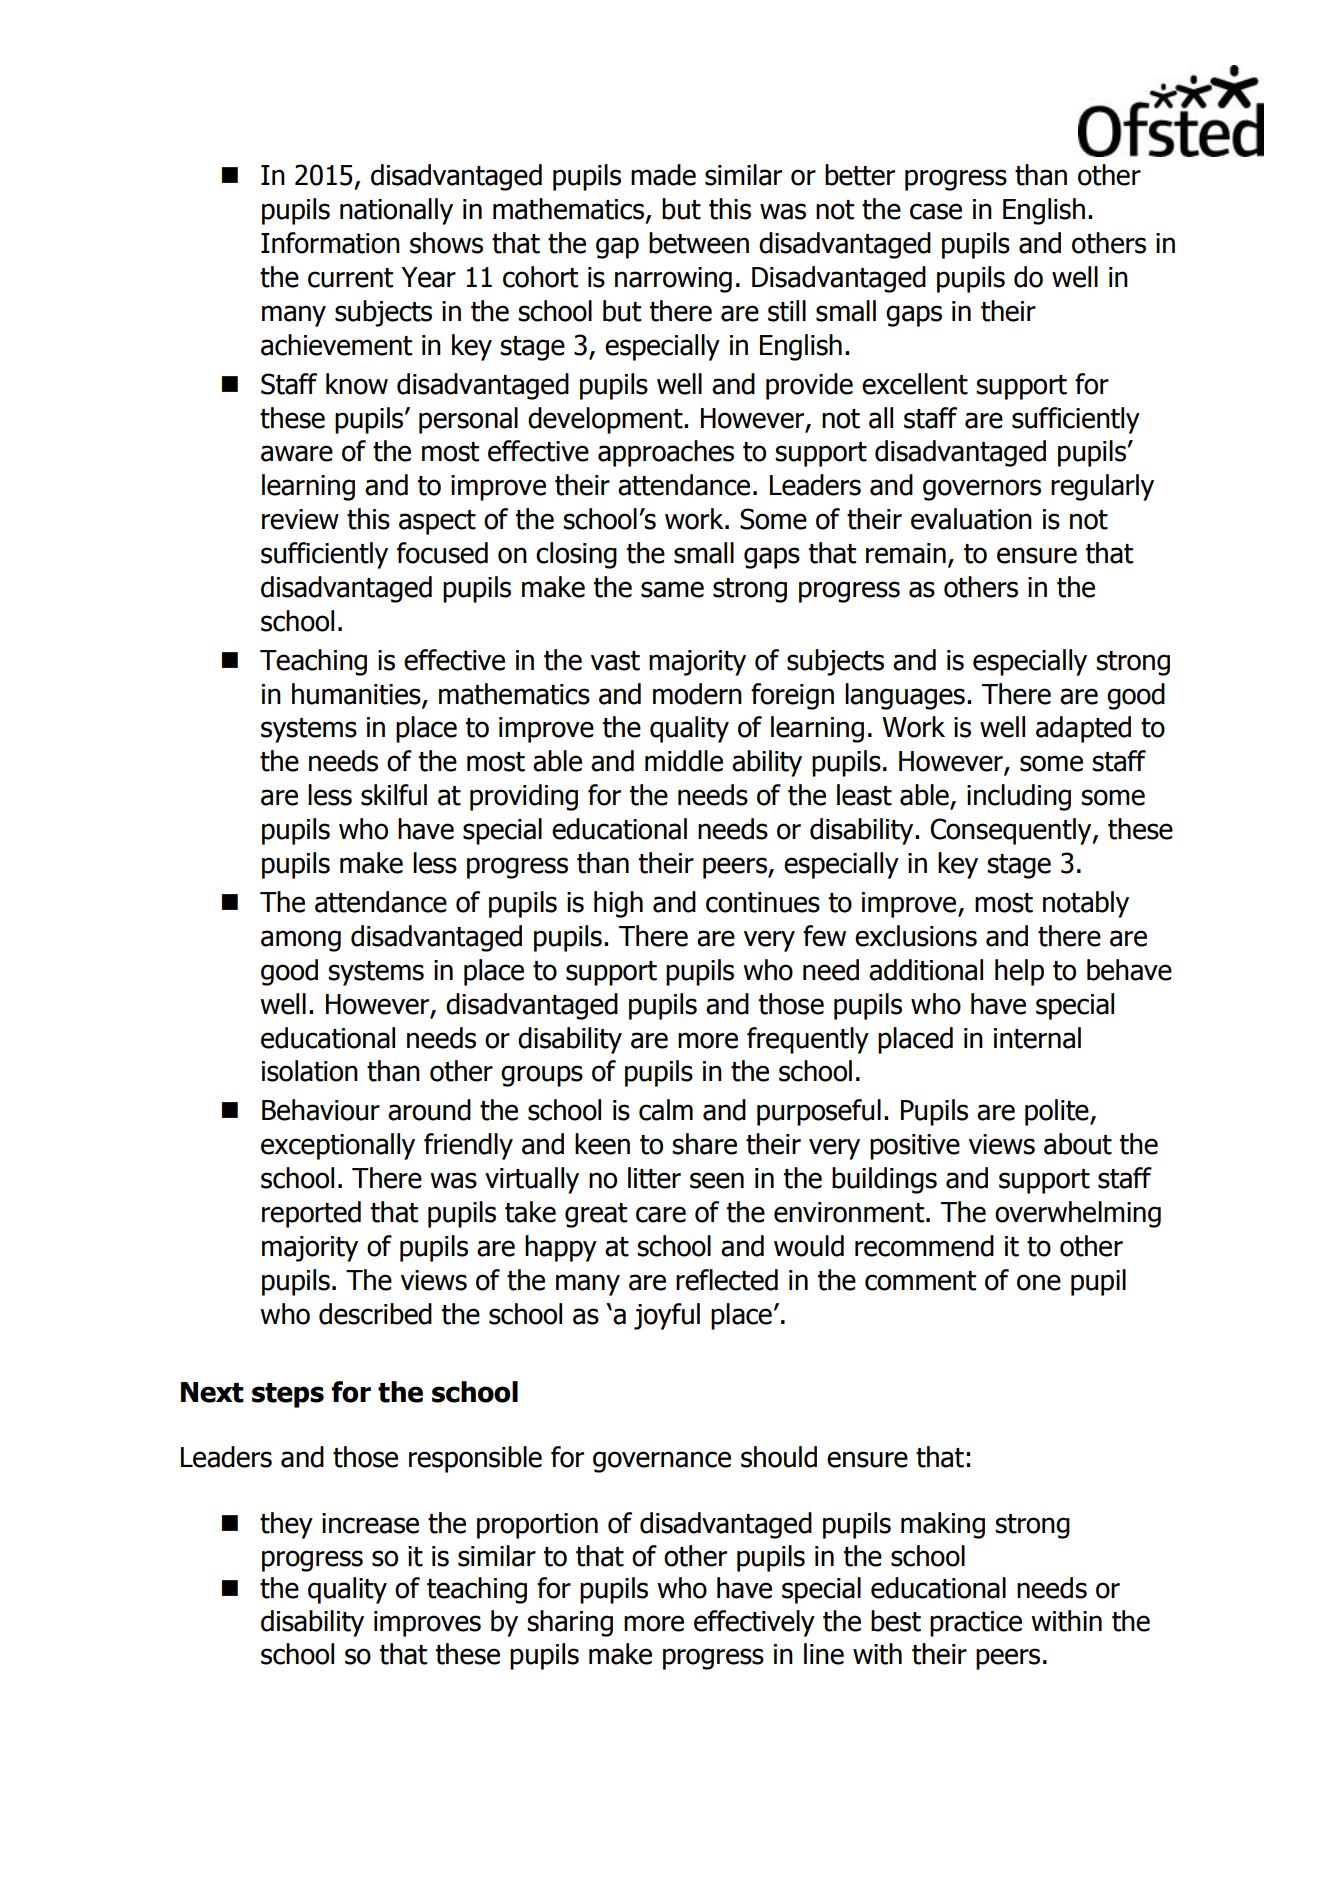  Describe the element at coordinates (300, 519) in the image. I see `review` at that location.
